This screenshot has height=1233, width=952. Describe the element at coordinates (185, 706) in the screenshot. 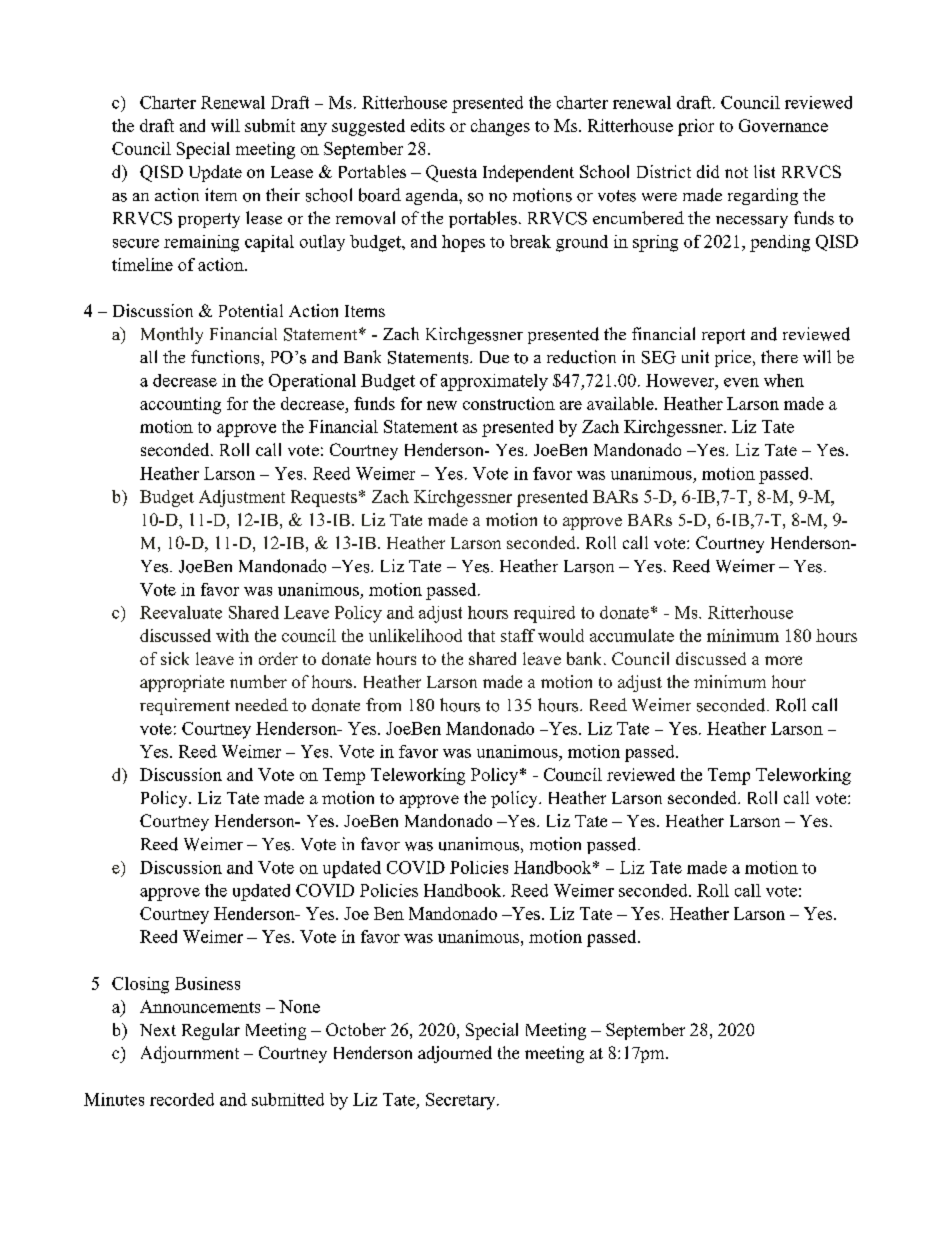

I see `requirement` at that location.
